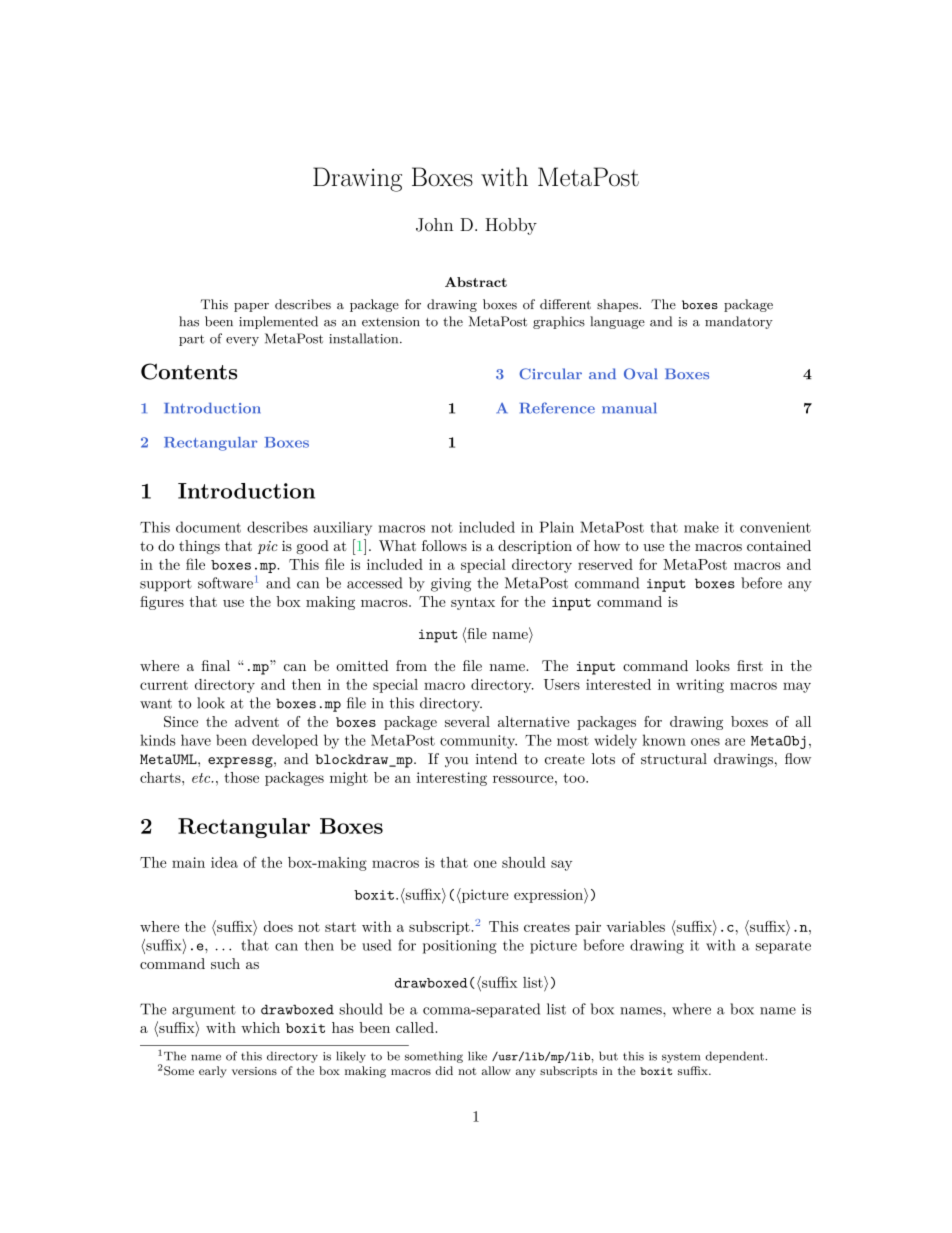  What do you see at coordinates (739, 322) in the image?
I see `mandatory` at bounding box center [739, 322].
